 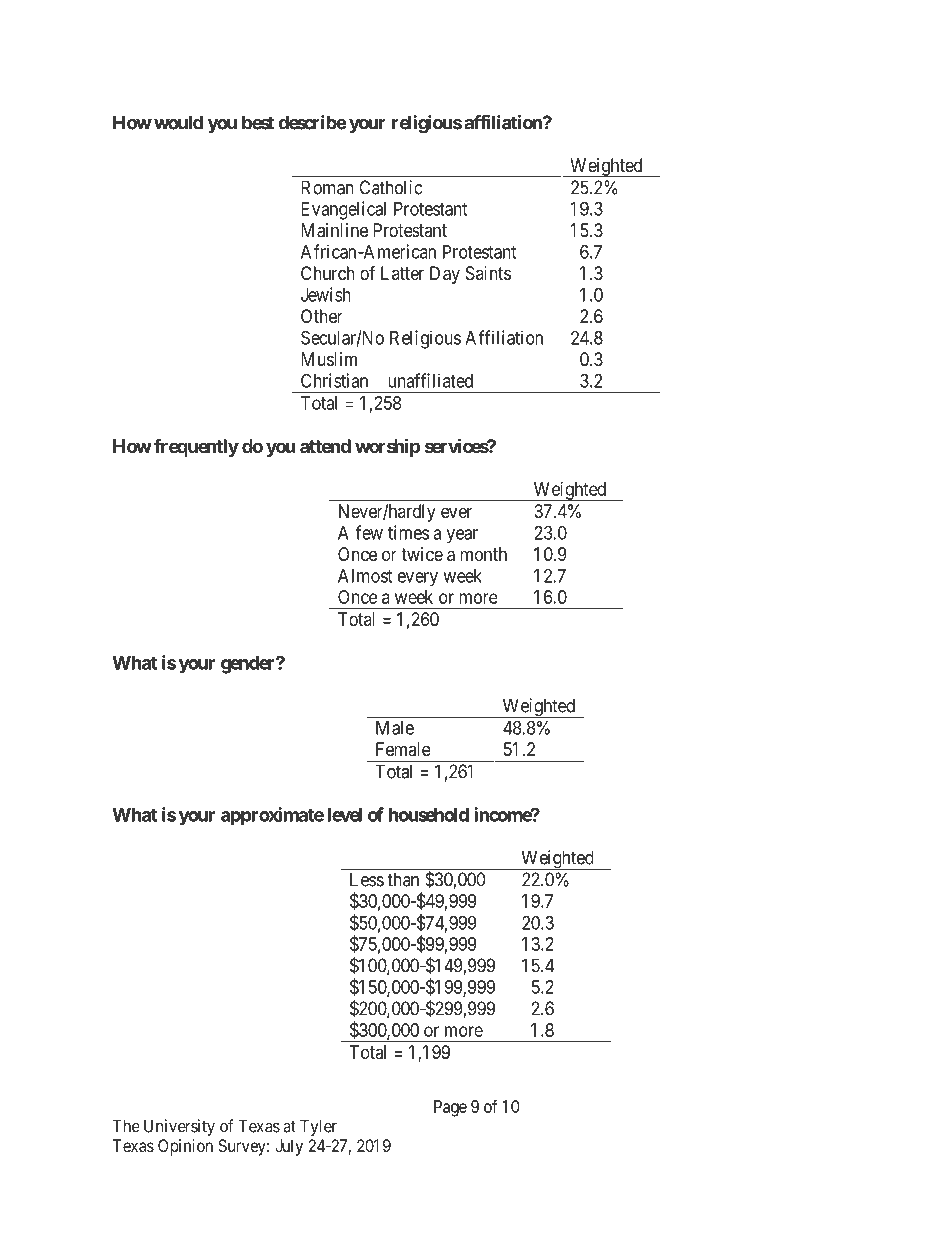 What do you see at coordinates (429, 815) in the image?
I see `household` at bounding box center [429, 815].
